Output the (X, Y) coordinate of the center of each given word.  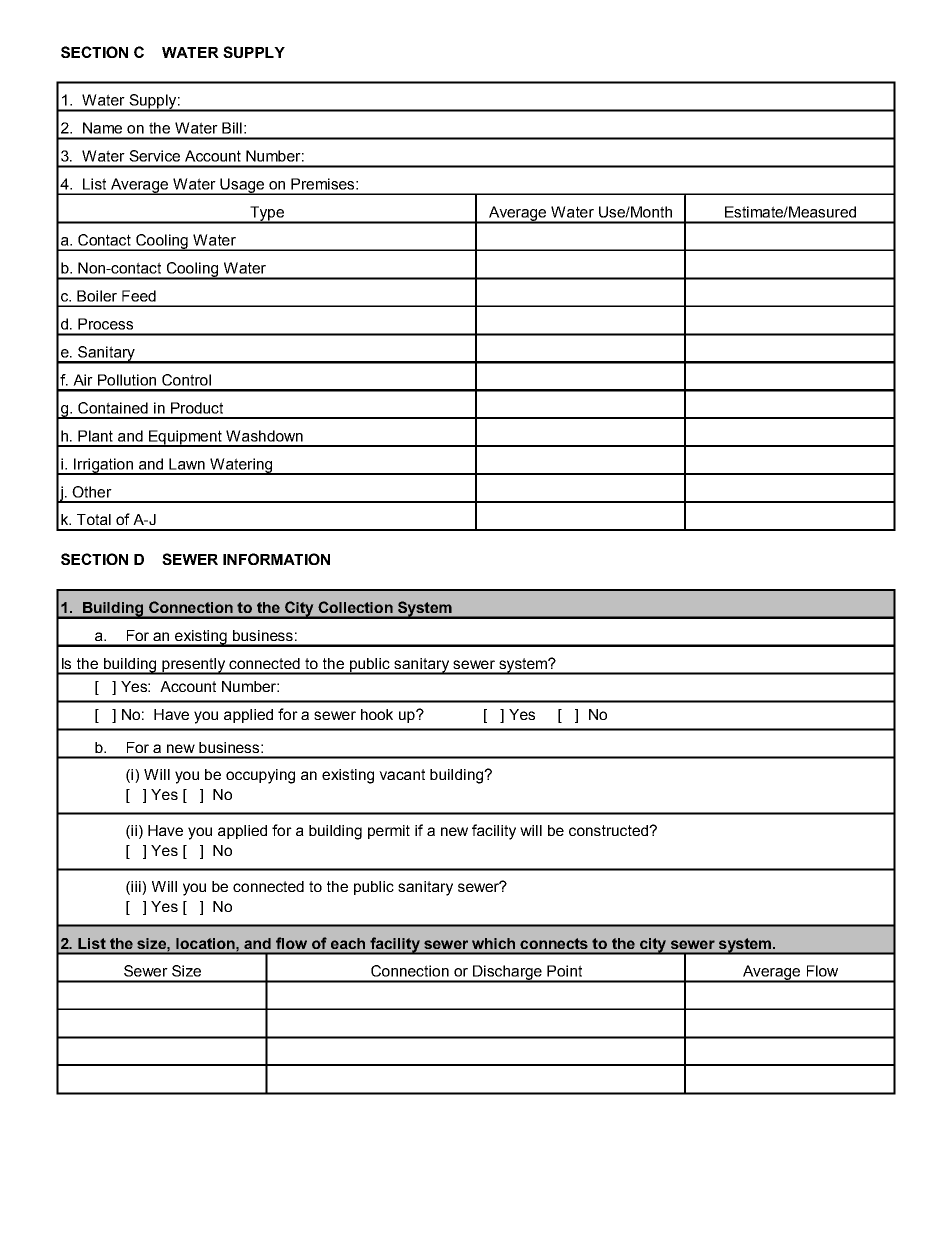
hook (377, 714)
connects (554, 943)
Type (267, 214)
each (348, 943)
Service (154, 156)
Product (197, 408)
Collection (355, 607)
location (206, 943)
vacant (402, 774)
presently (193, 666)
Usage (242, 186)
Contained (113, 408)
